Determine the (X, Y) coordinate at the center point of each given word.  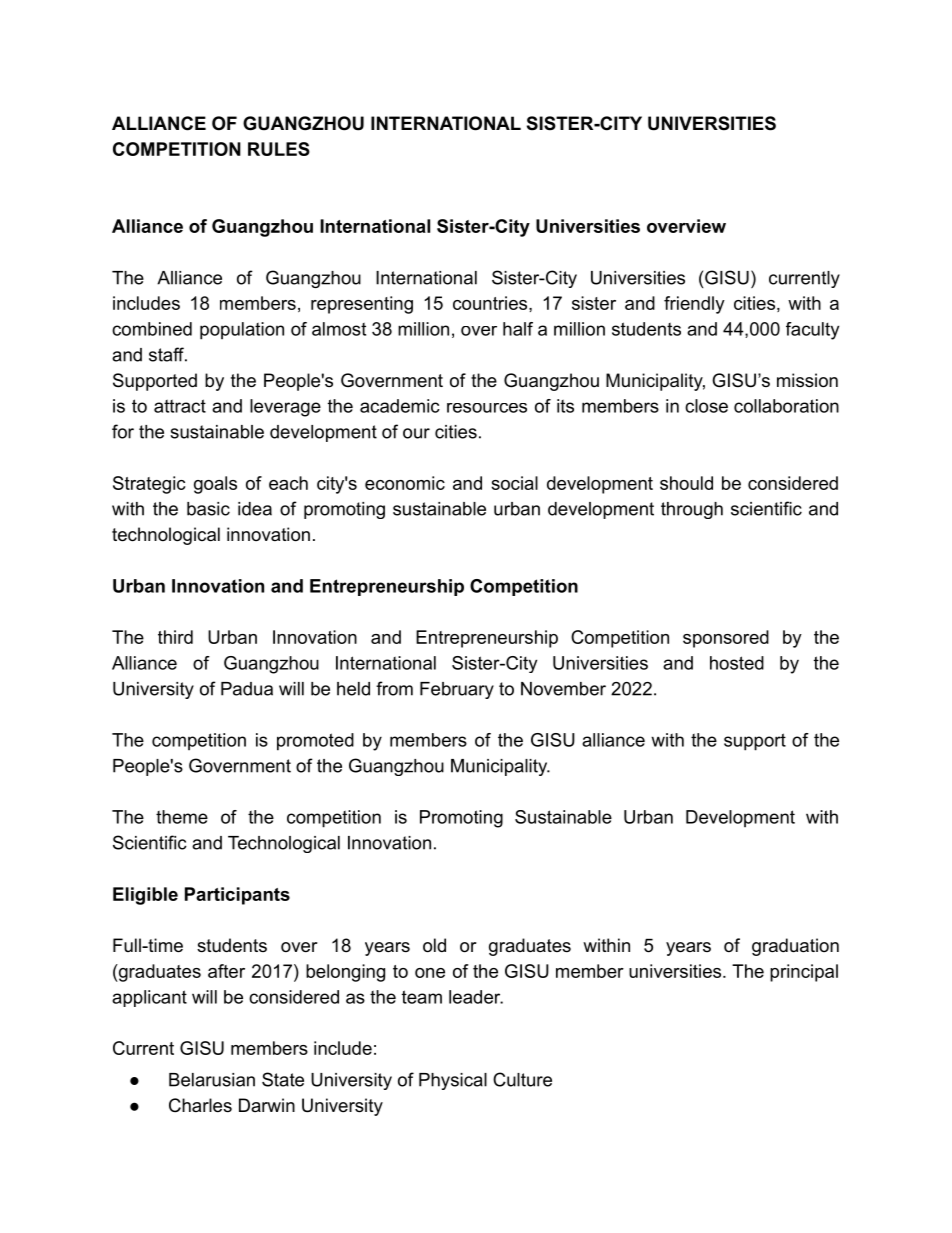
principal (804, 973)
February (457, 690)
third (175, 637)
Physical (453, 1081)
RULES (279, 149)
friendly (694, 305)
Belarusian (212, 1080)
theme (182, 817)
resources (487, 408)
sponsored (726, 639)
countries (491, 303)
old (434, 945)
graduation (795, 947)
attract (180, 406)
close (706, 406)
